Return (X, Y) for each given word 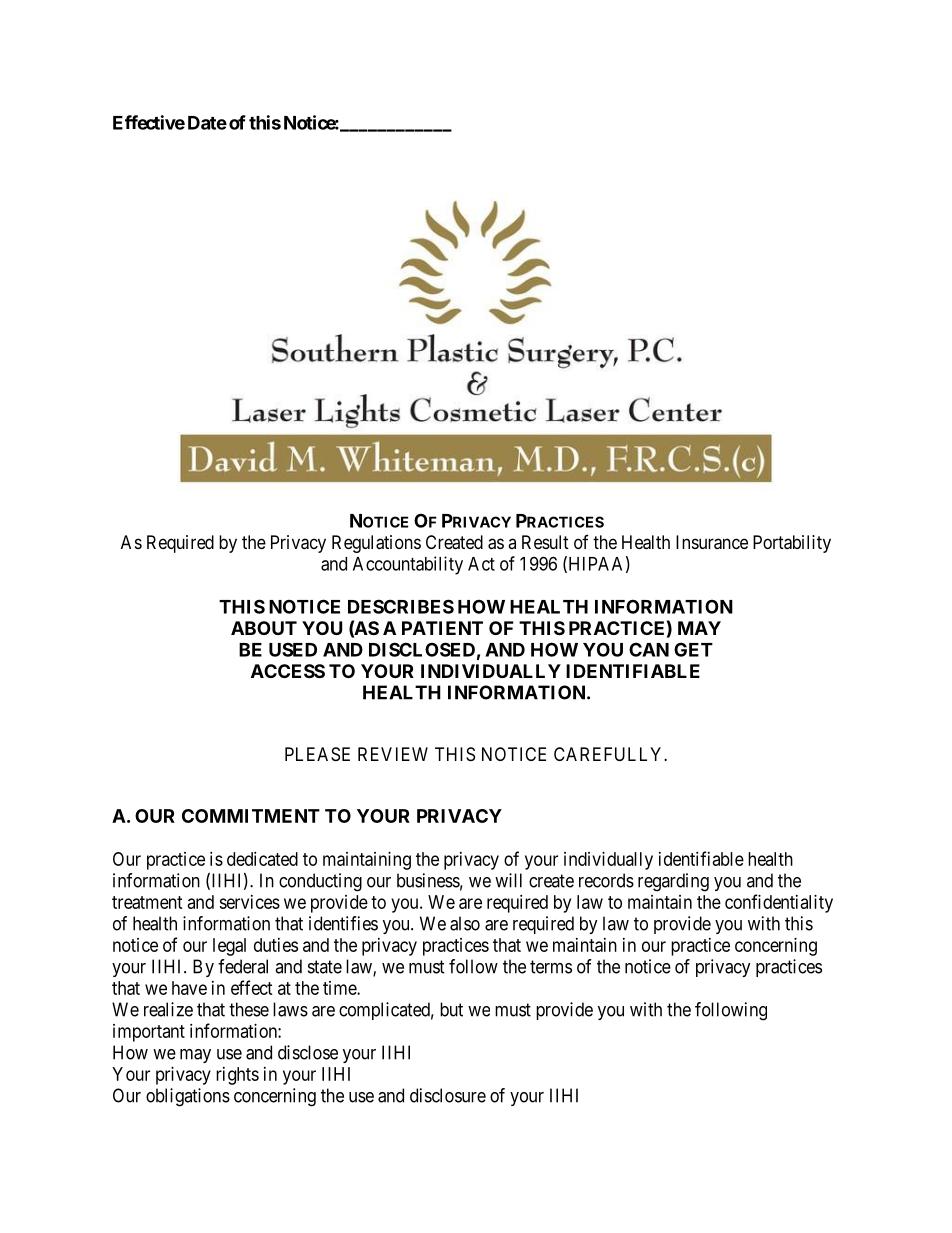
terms (551, 967)
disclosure (448, 1095)
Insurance (712, 542)
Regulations (376, 544)
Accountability (408, 565)
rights (237, 1076)
